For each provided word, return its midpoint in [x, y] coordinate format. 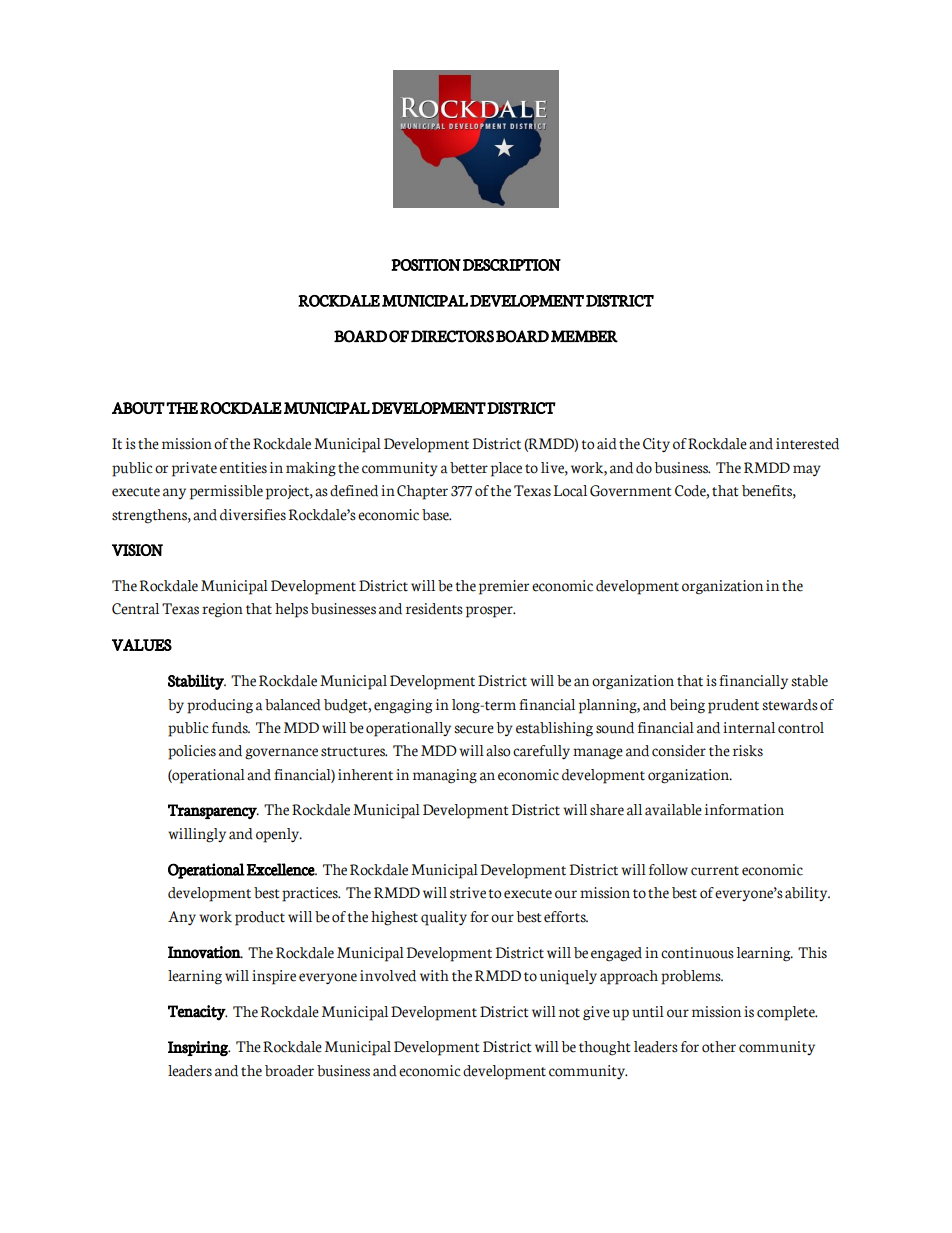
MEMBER [584, 336]
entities [243, 468]
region [222, 610]
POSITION [426, 265]
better [469, 468]
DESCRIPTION [512, 265]
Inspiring [199, 1048]
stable [809, 681]
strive [468, 893]
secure [474, 729]
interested [807, 444]
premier [504, 587]
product [260, 918]
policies [192, 752]
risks [748, 751]
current [715, 871]
